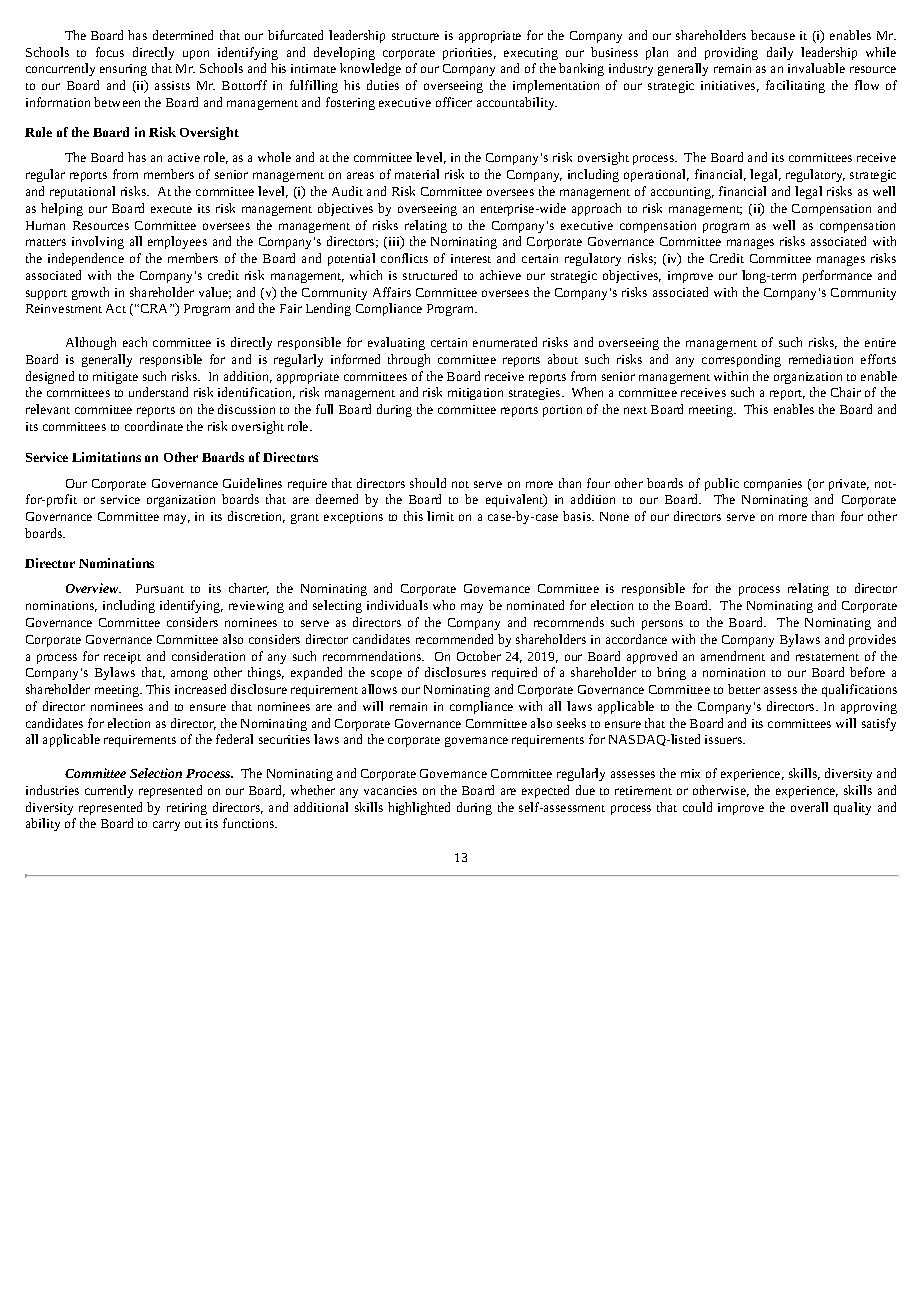 This page has height=1308, width=924. Describe the element at coordinates (531, 54) in the page. I see `executing` at that location.
